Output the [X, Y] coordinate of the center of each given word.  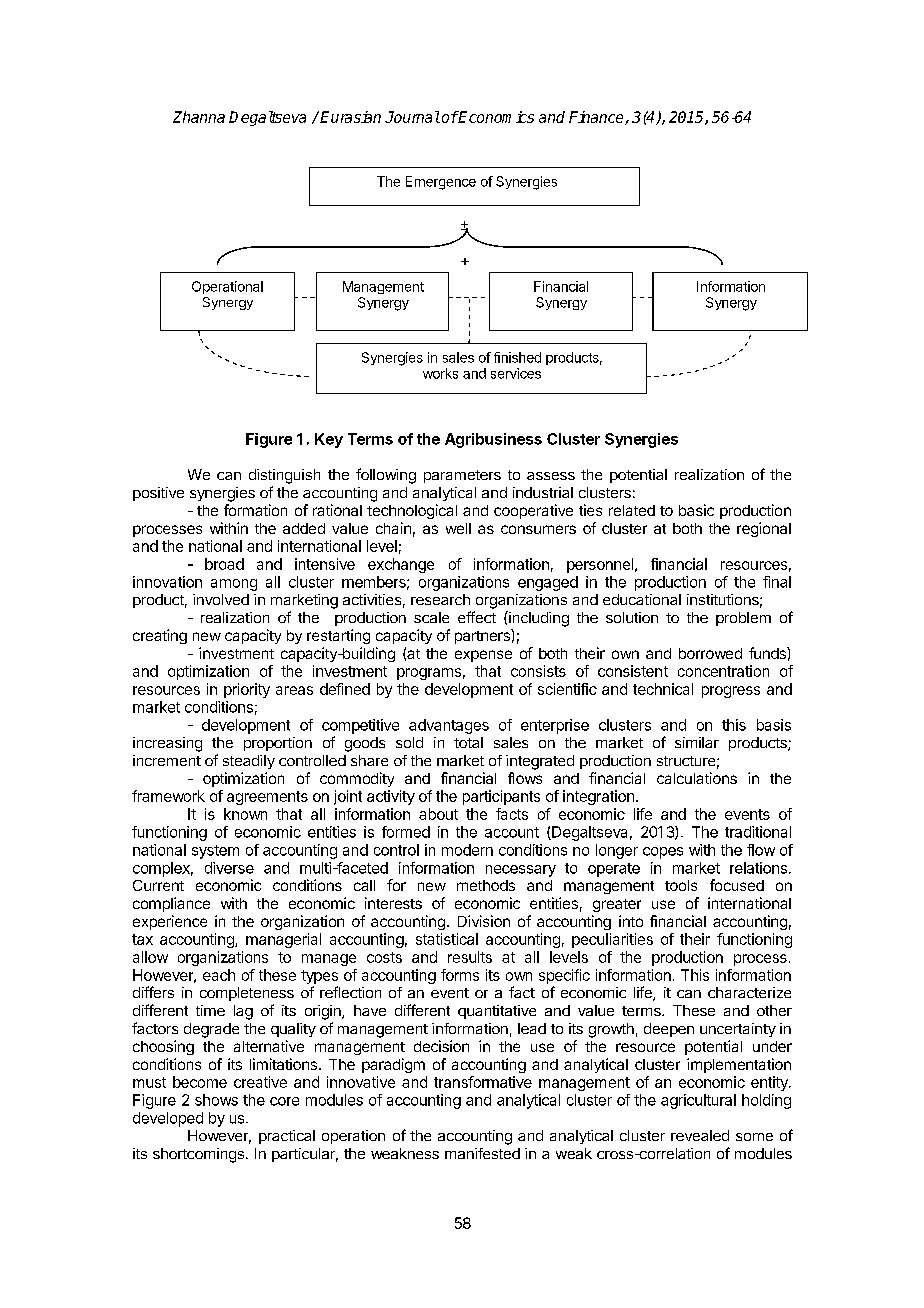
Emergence [441, 183]
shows [216, 1100]
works [440, 373]
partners [483, 636]
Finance [597, 118]
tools [681, 885]
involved [221, 599]
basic [696, 510]
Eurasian [350, 117]
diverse [229, 868]
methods [486, 885]
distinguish [284, 476]
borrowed [710, 653]
